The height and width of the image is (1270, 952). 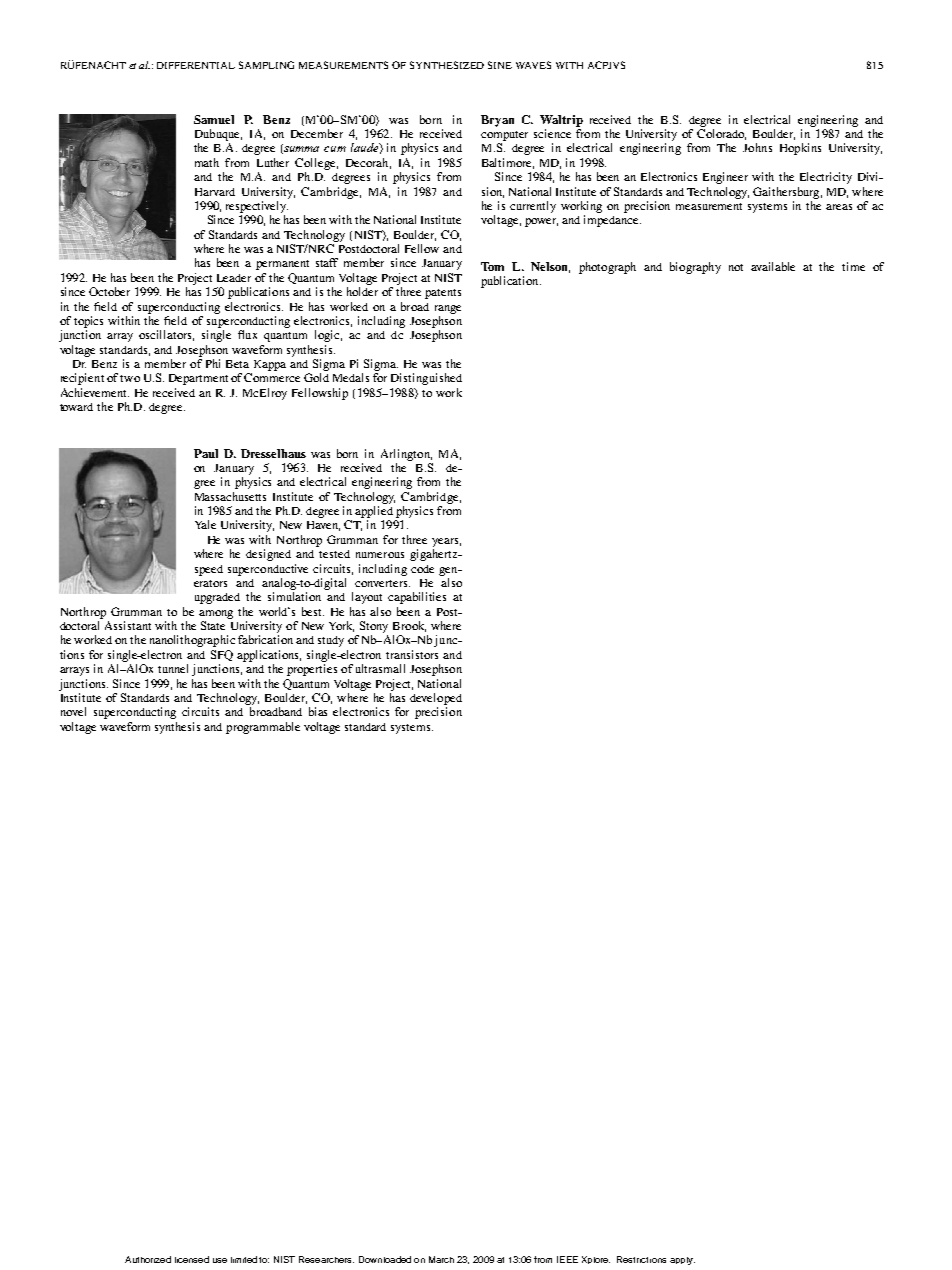 What do you see at coordinates (721, 134) in the image?
I see `Colorado` at bounding box center [721, 134].
